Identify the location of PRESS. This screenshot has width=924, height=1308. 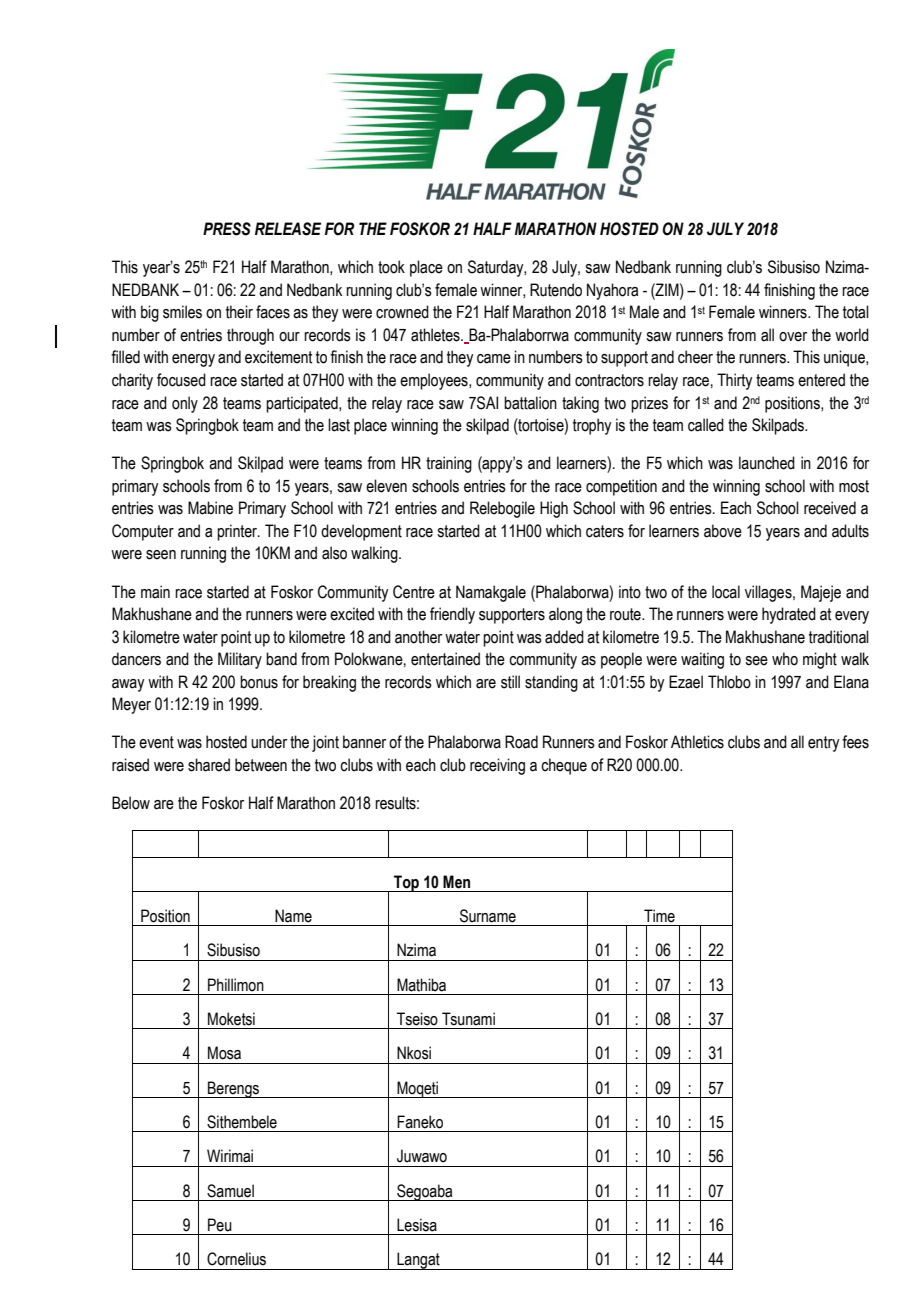
(227, 229).
